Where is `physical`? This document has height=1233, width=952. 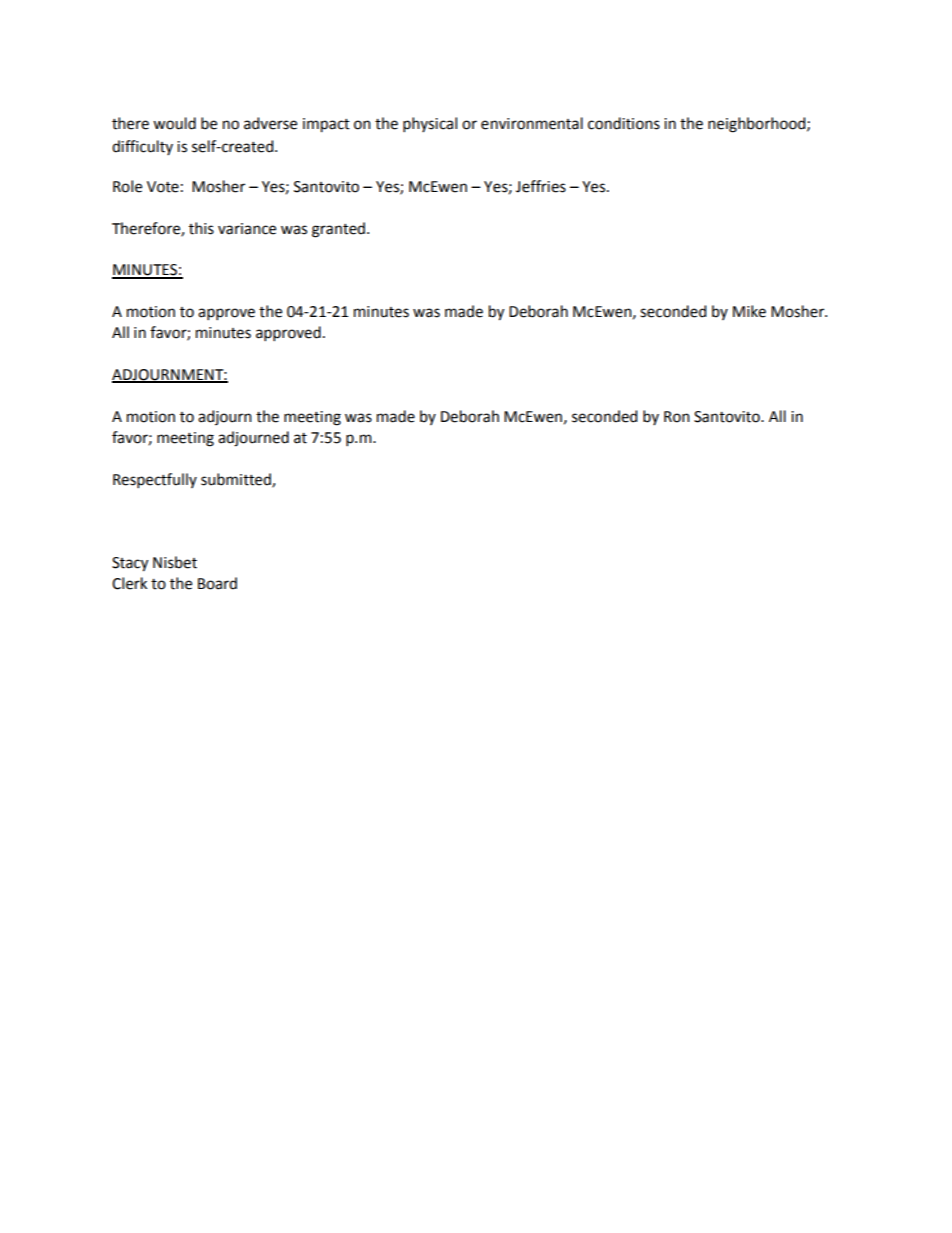
physical is located at coordinates (430, 124).
